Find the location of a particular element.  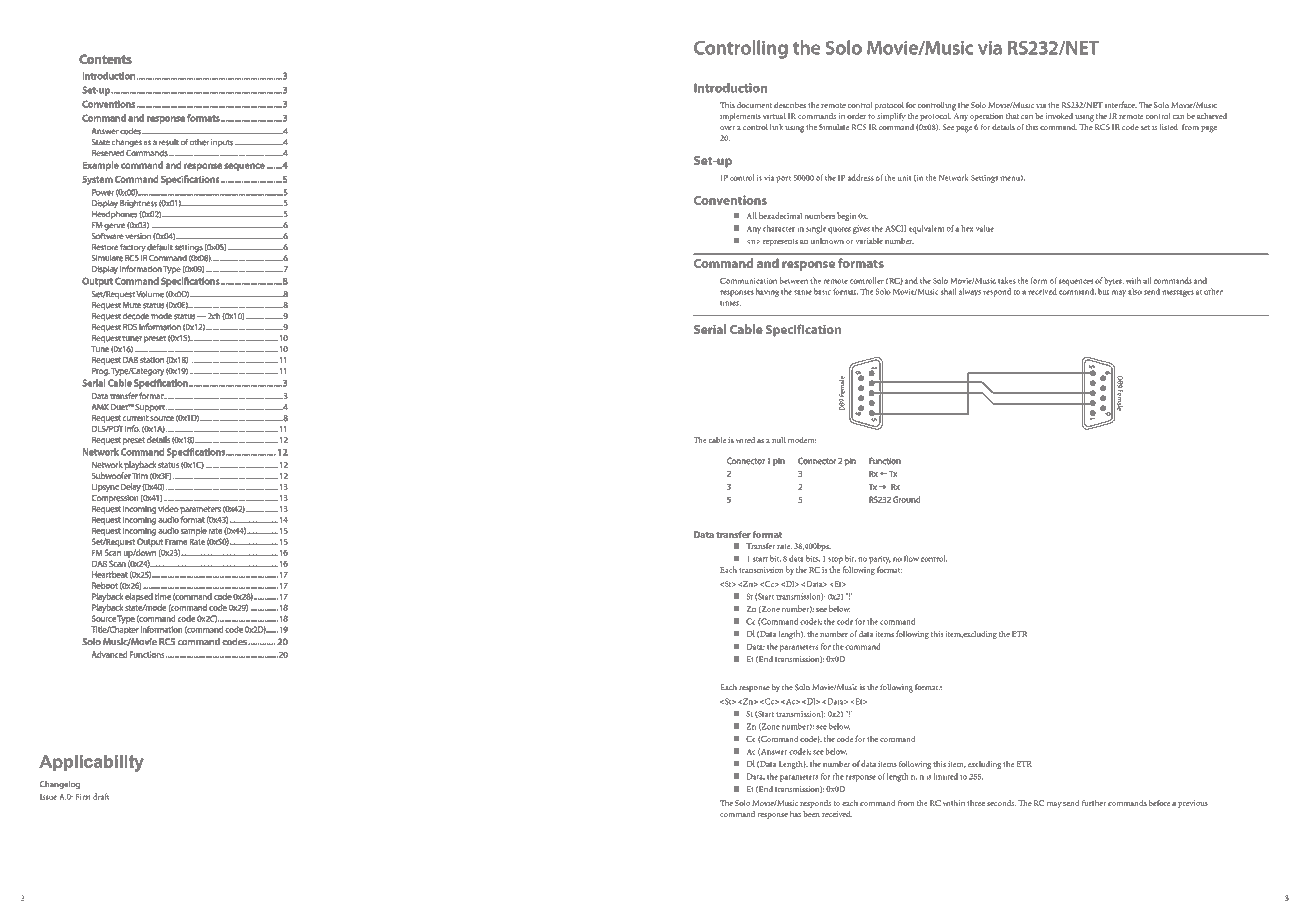

Ground is located at coordinates (906, 499).
